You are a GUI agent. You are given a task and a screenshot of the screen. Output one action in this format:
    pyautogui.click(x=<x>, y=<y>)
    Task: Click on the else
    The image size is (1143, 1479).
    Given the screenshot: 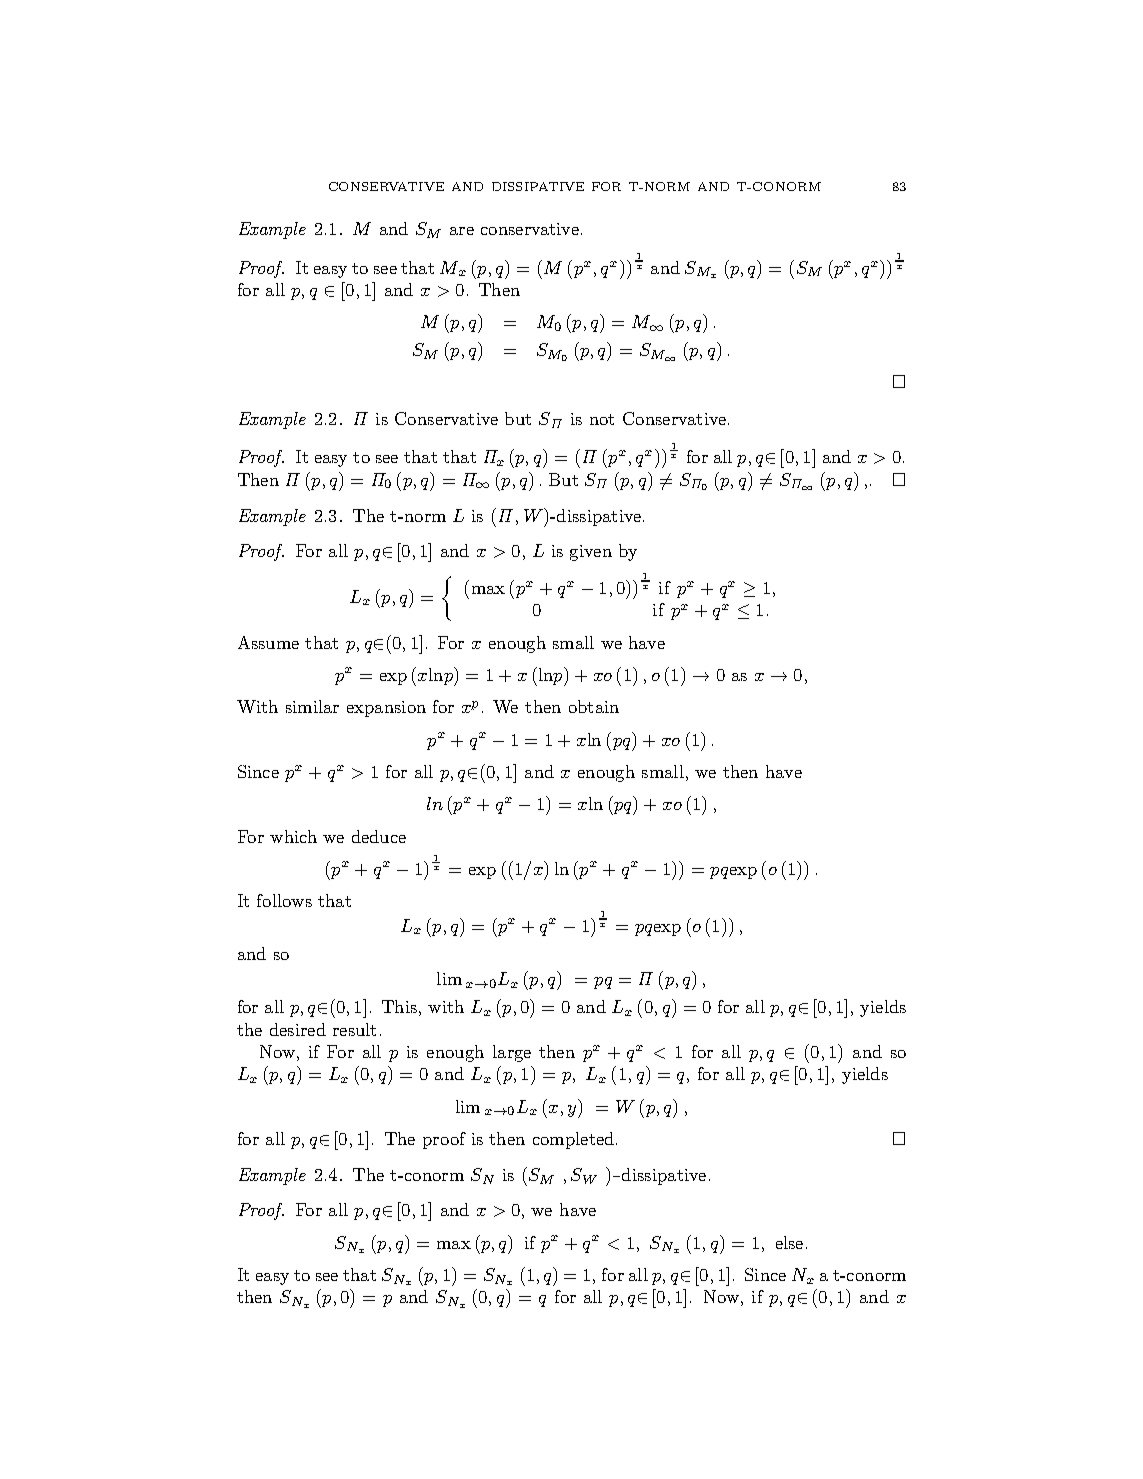 What is the action you would take?
    pyautogui.click(x=789, y=1242)
